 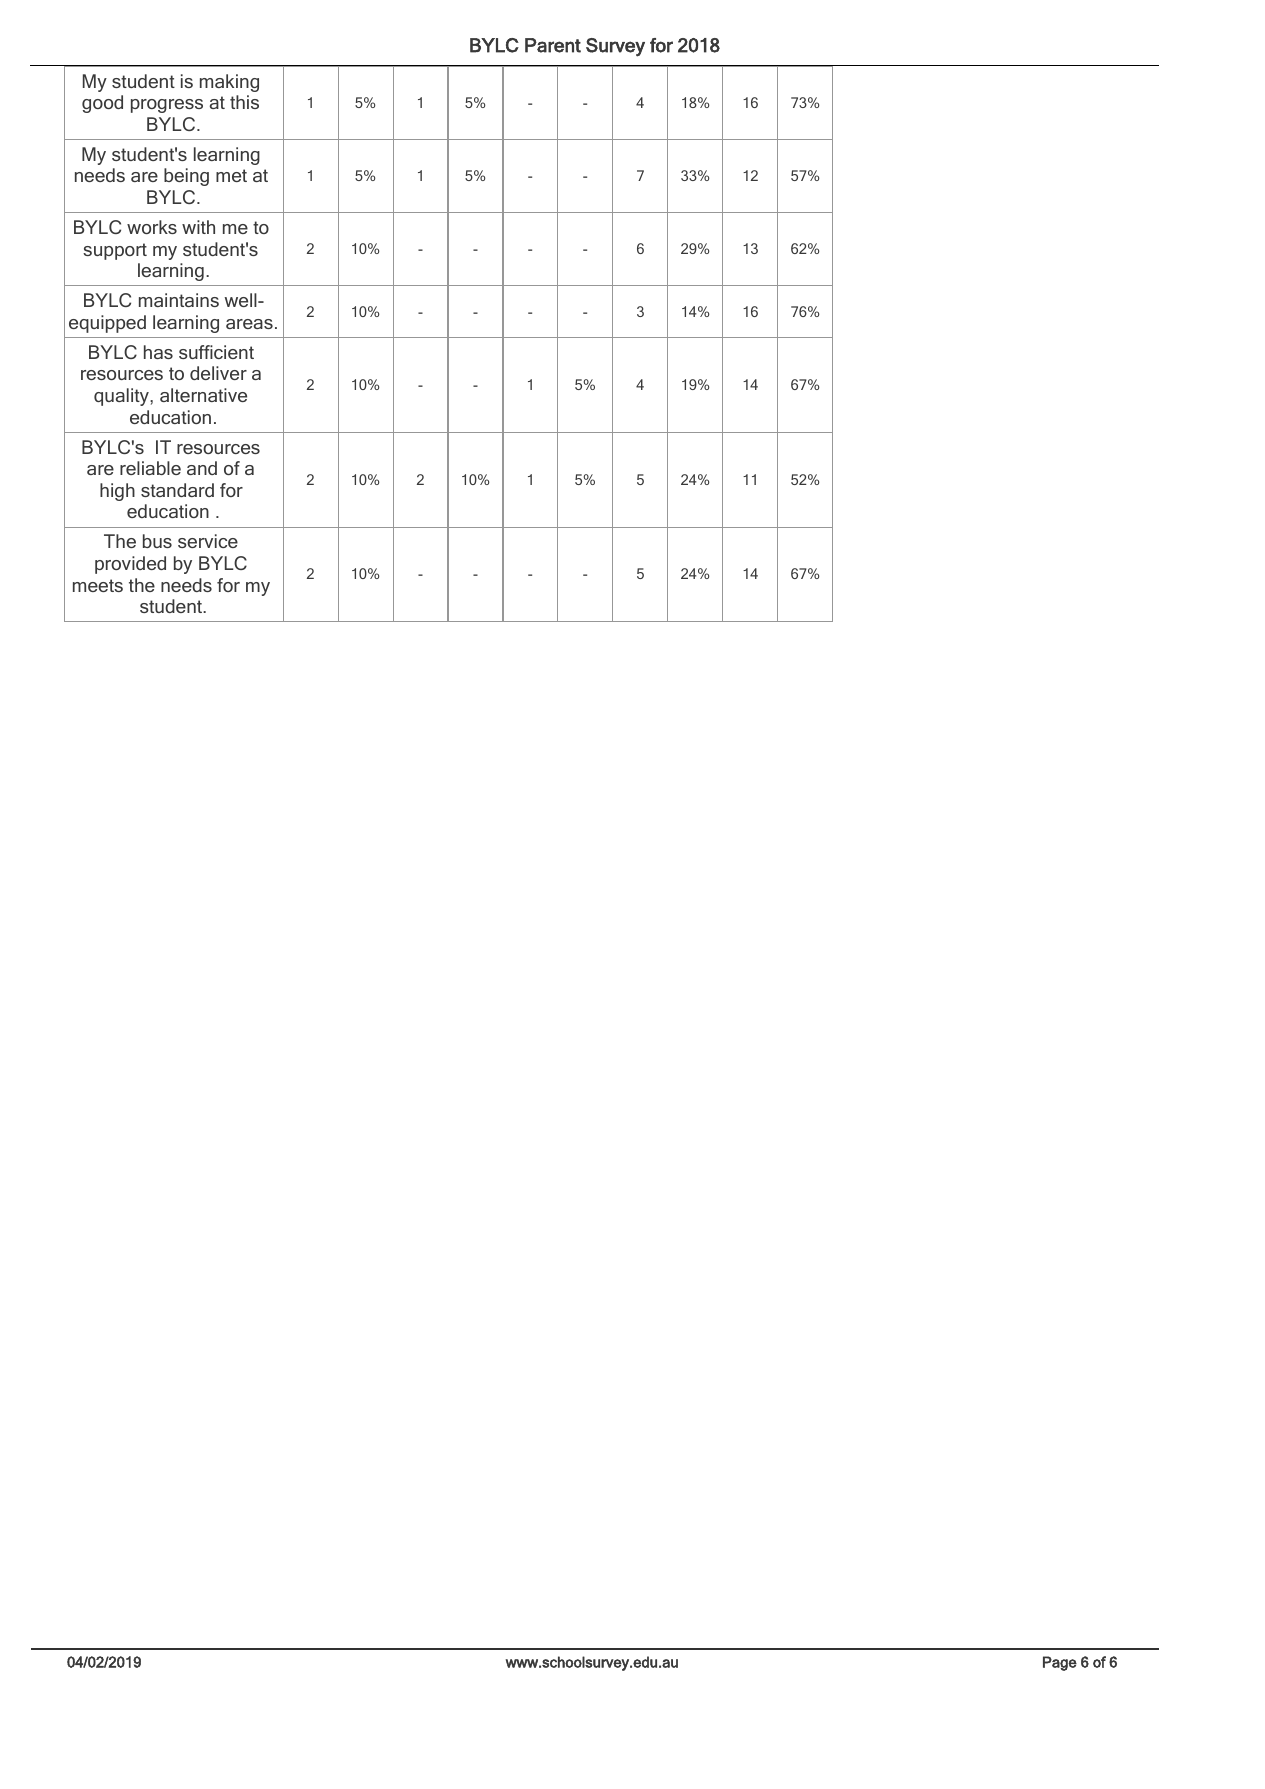 What do you see at coordinates (218, 373) in the image?
I see `deliver` at bounding box center [218, 373].
